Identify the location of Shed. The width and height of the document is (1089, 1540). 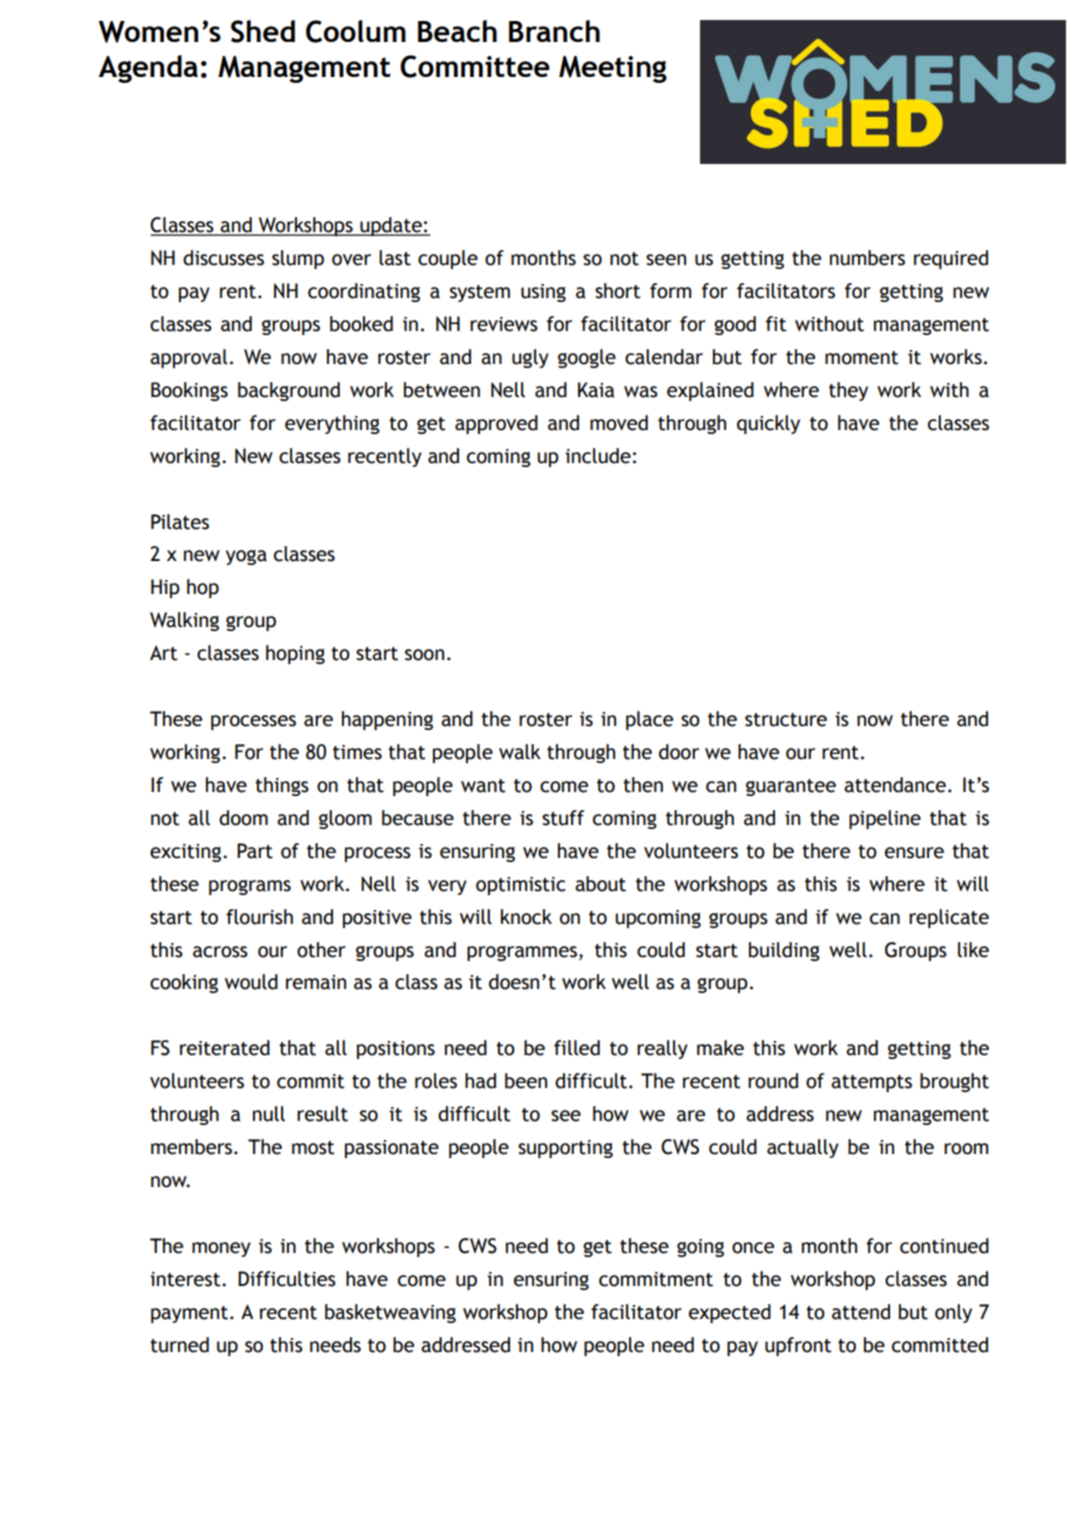
(263, 31).
